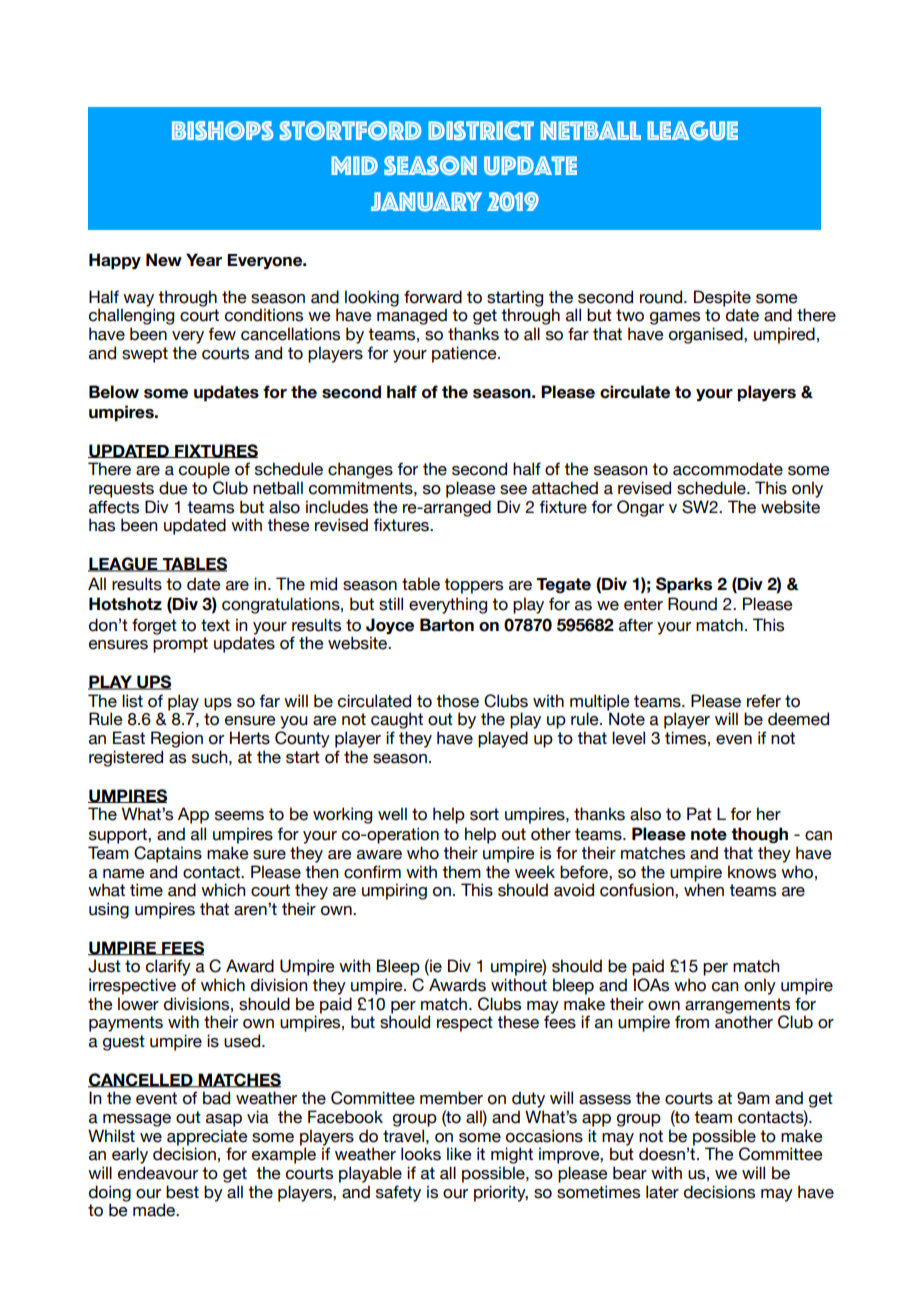  I want to click on due, so click(173, 488).
